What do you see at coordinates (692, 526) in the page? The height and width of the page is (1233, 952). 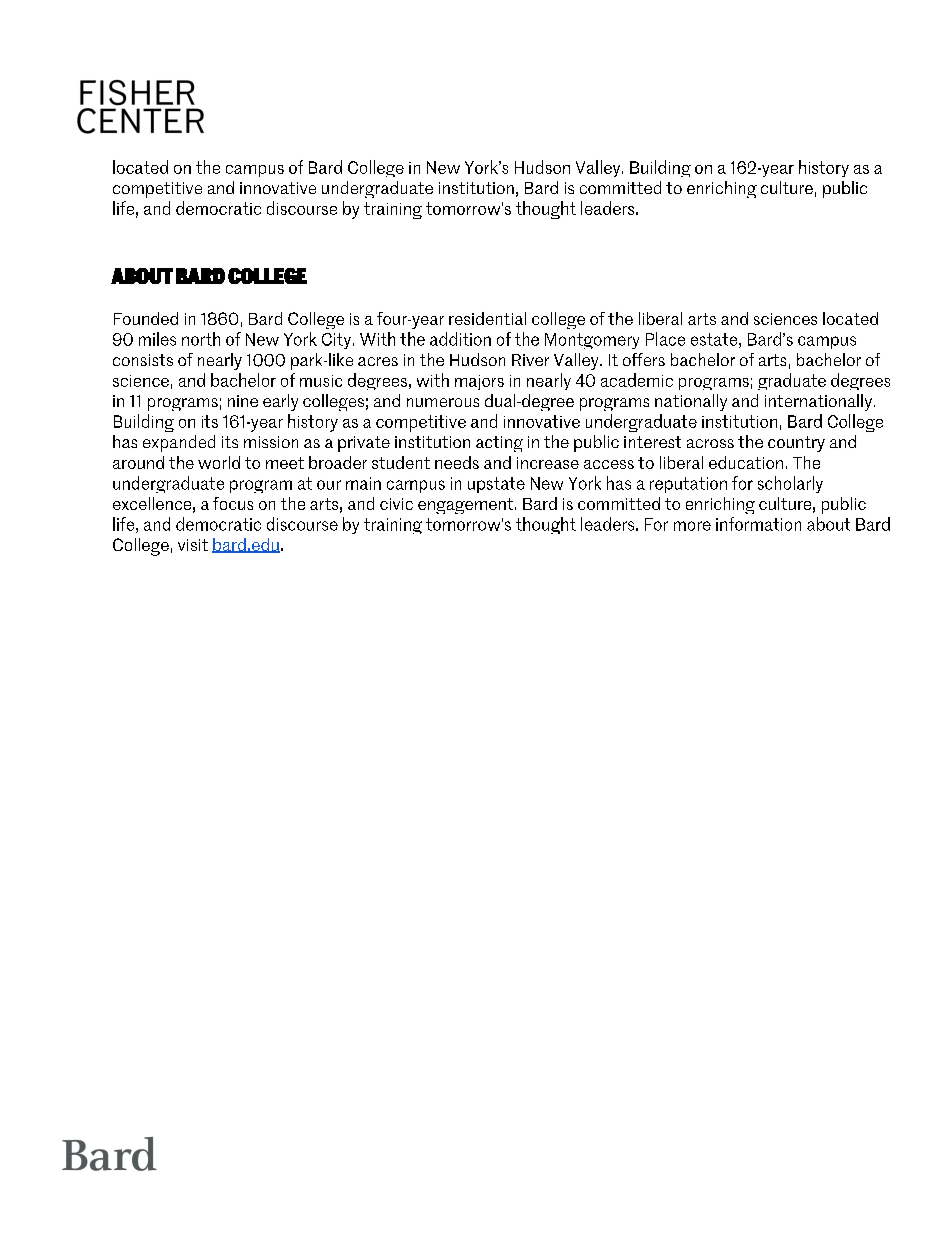 I see `more` at bounding box center [692, 526].
